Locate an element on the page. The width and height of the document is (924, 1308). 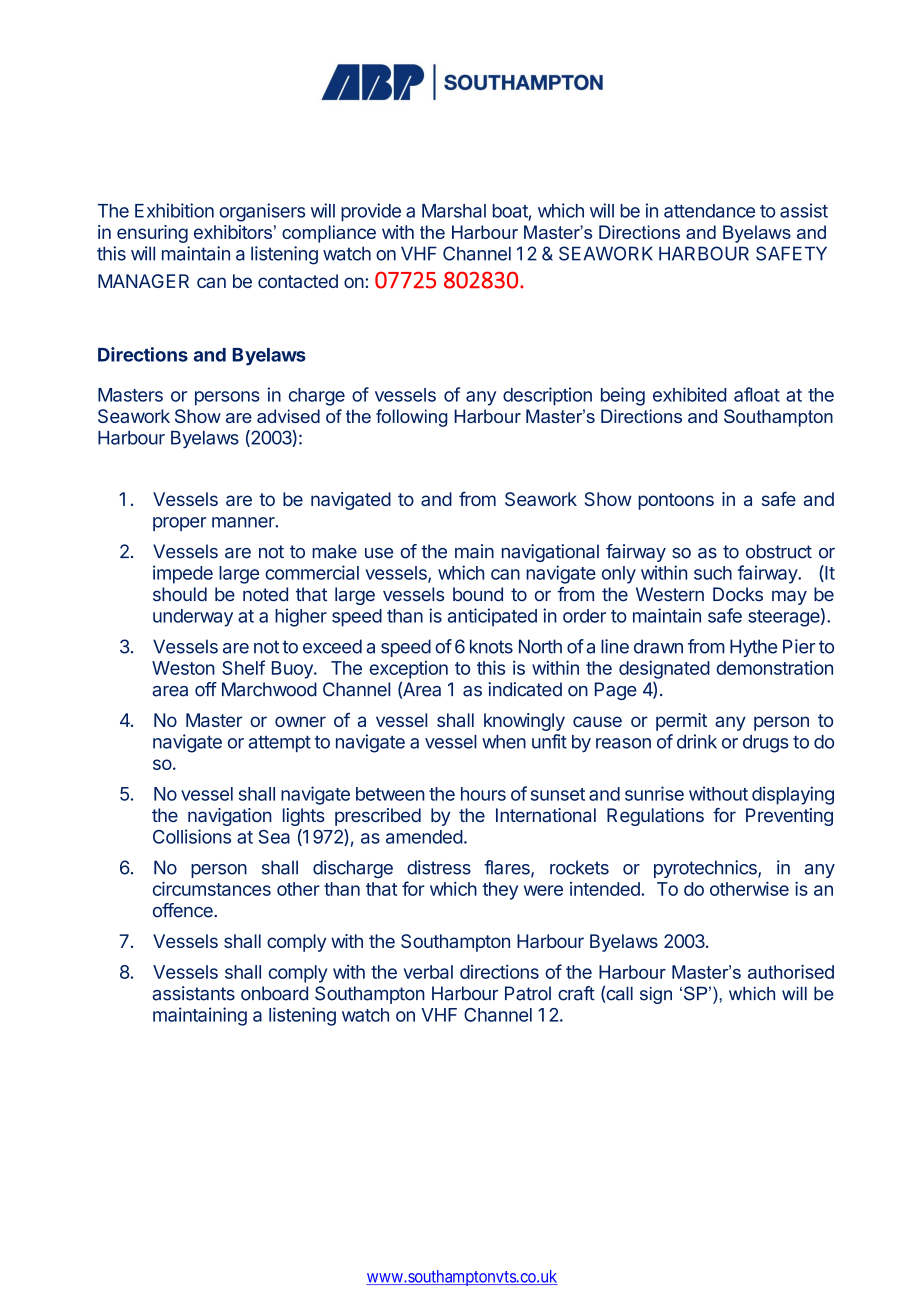
underway is located at coordinates (193, 618).
